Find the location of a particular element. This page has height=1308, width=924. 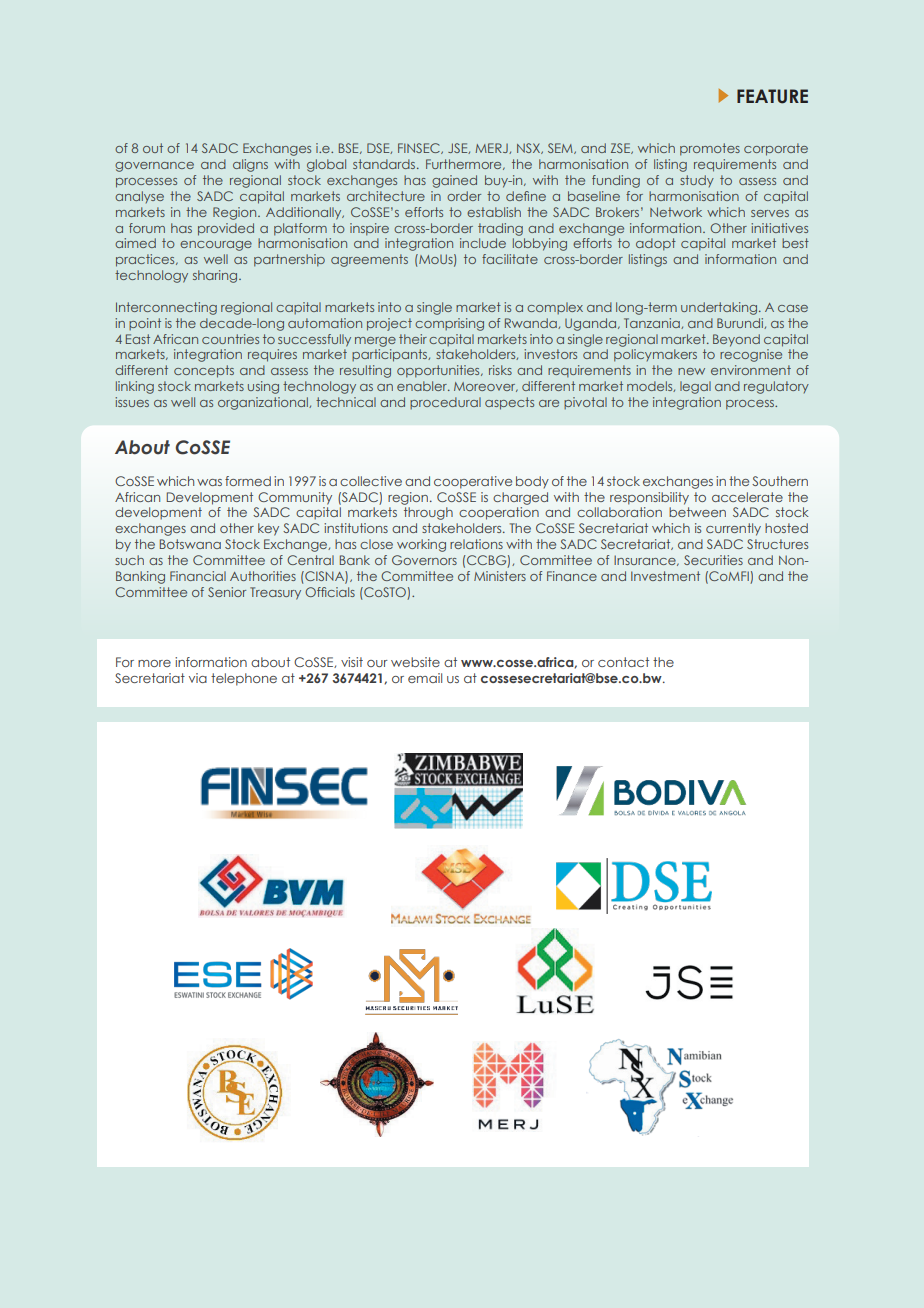

contact is located at coordinates (623, 662).
